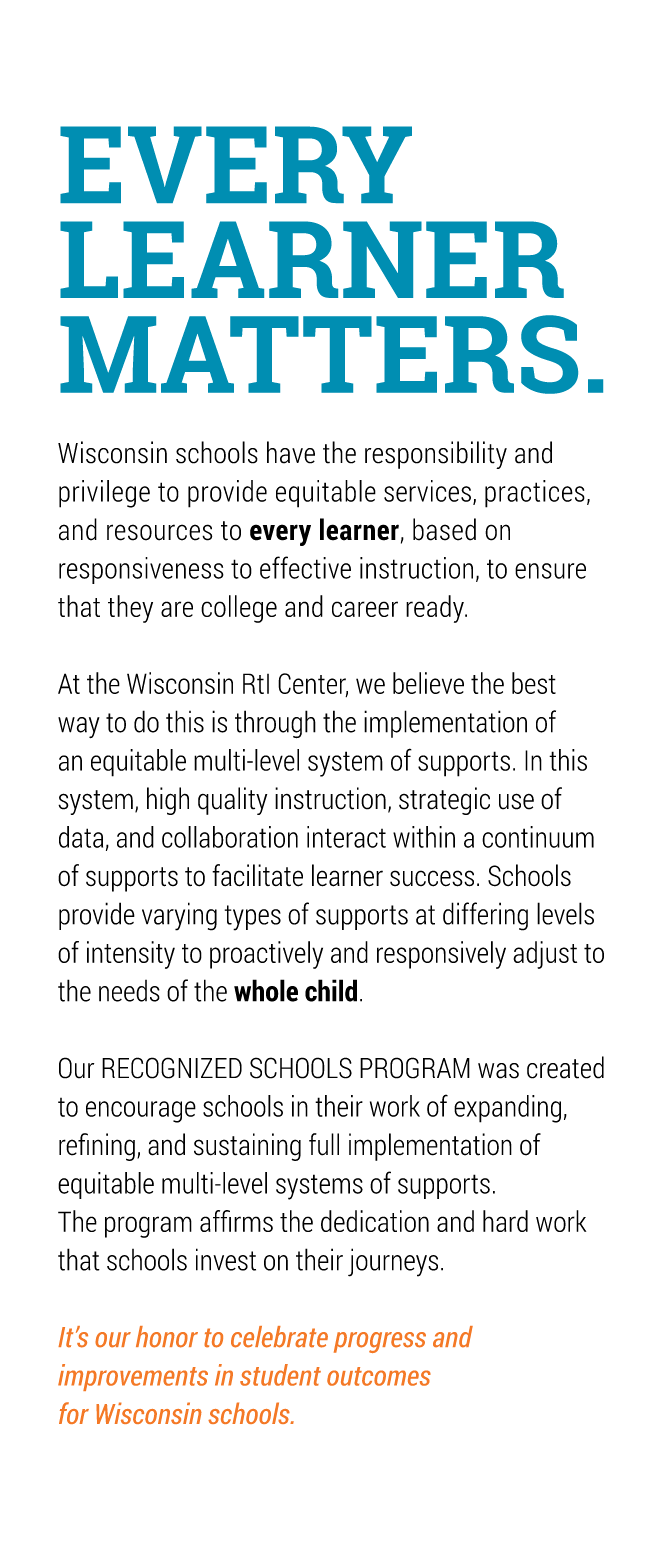  What do you see at coordinates (485, 916) in the image?
I see `differing` at bounding box center [485, 916].
